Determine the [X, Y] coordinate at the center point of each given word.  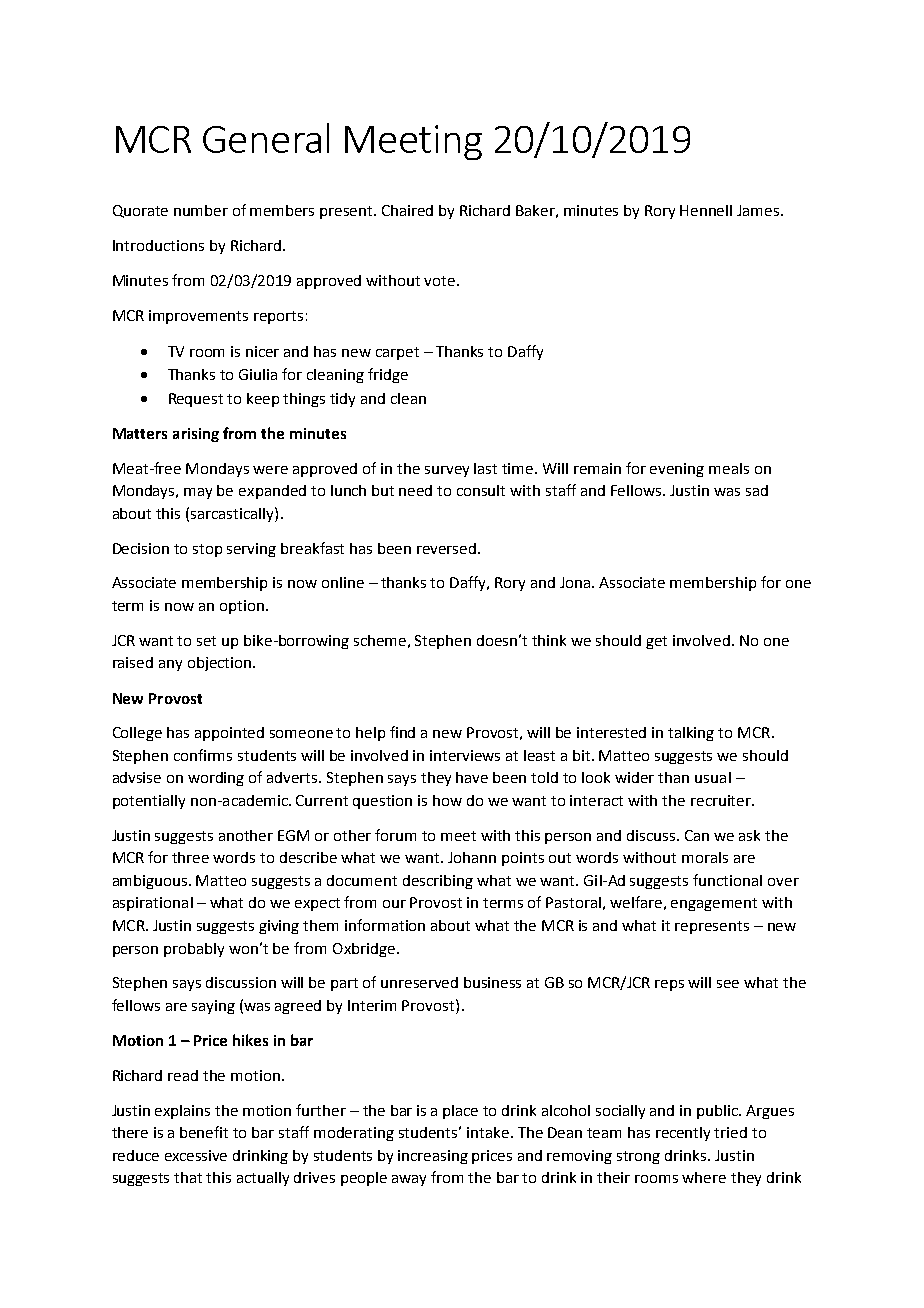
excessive [196, 1155]
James [759, 210]
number [201, 210]
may [198, 493]
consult [481, 490]
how [447, 800]
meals [729, 468]
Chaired [407, 210]
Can [697, 835]
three [190, 857]
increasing [433, 1157]
